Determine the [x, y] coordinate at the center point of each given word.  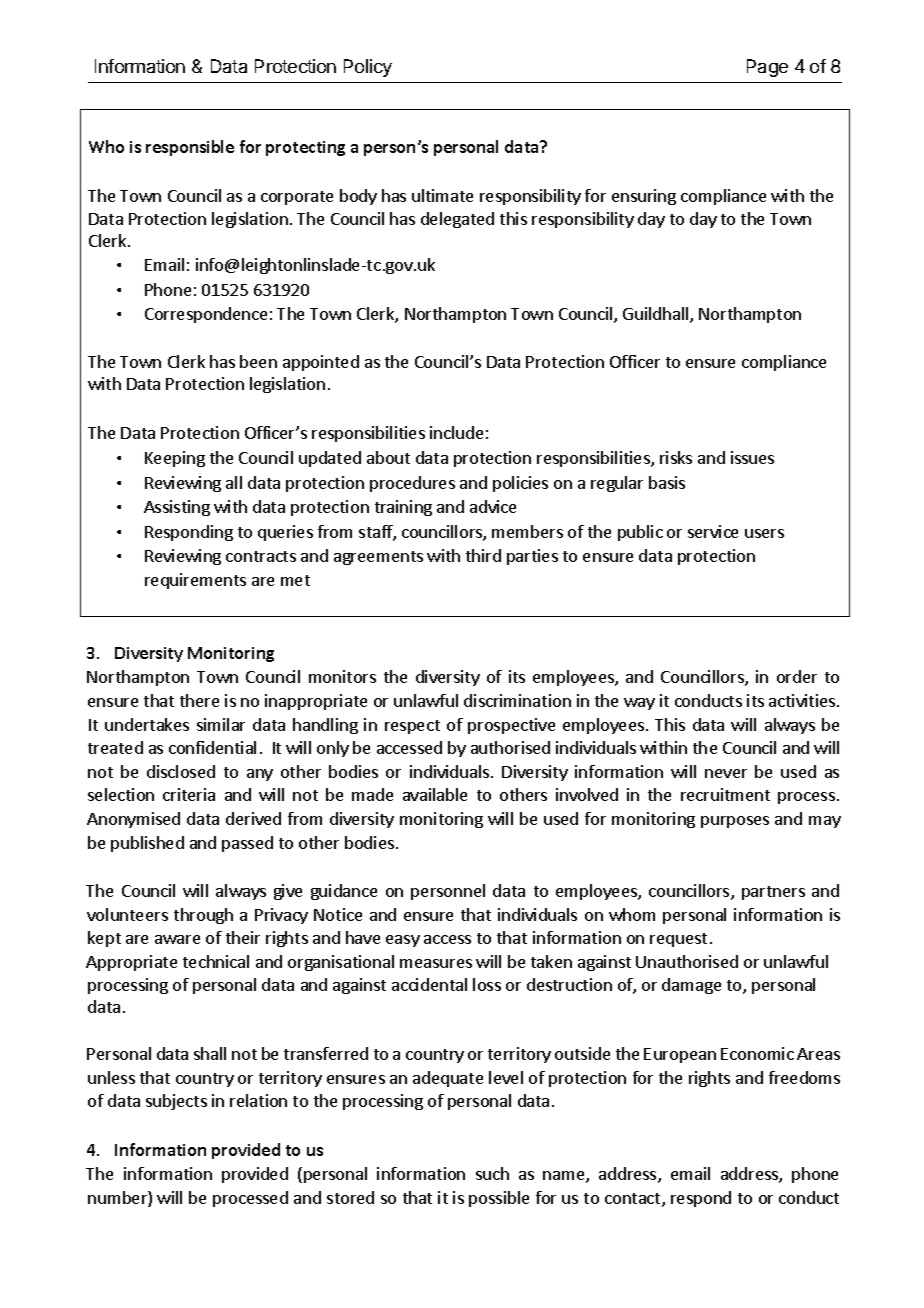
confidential [212, 747]
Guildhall [657, 315]
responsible [190, 148]
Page [767, 68]
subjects [176, 1102]
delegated [457, 220]
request [678, 940]
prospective [511, 726]
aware [177, 939]
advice [493, 506]
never [726, 773]
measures [436, 963]
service [713, 531]
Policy [368, 68]
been [258, 361]
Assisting [177, 508]
